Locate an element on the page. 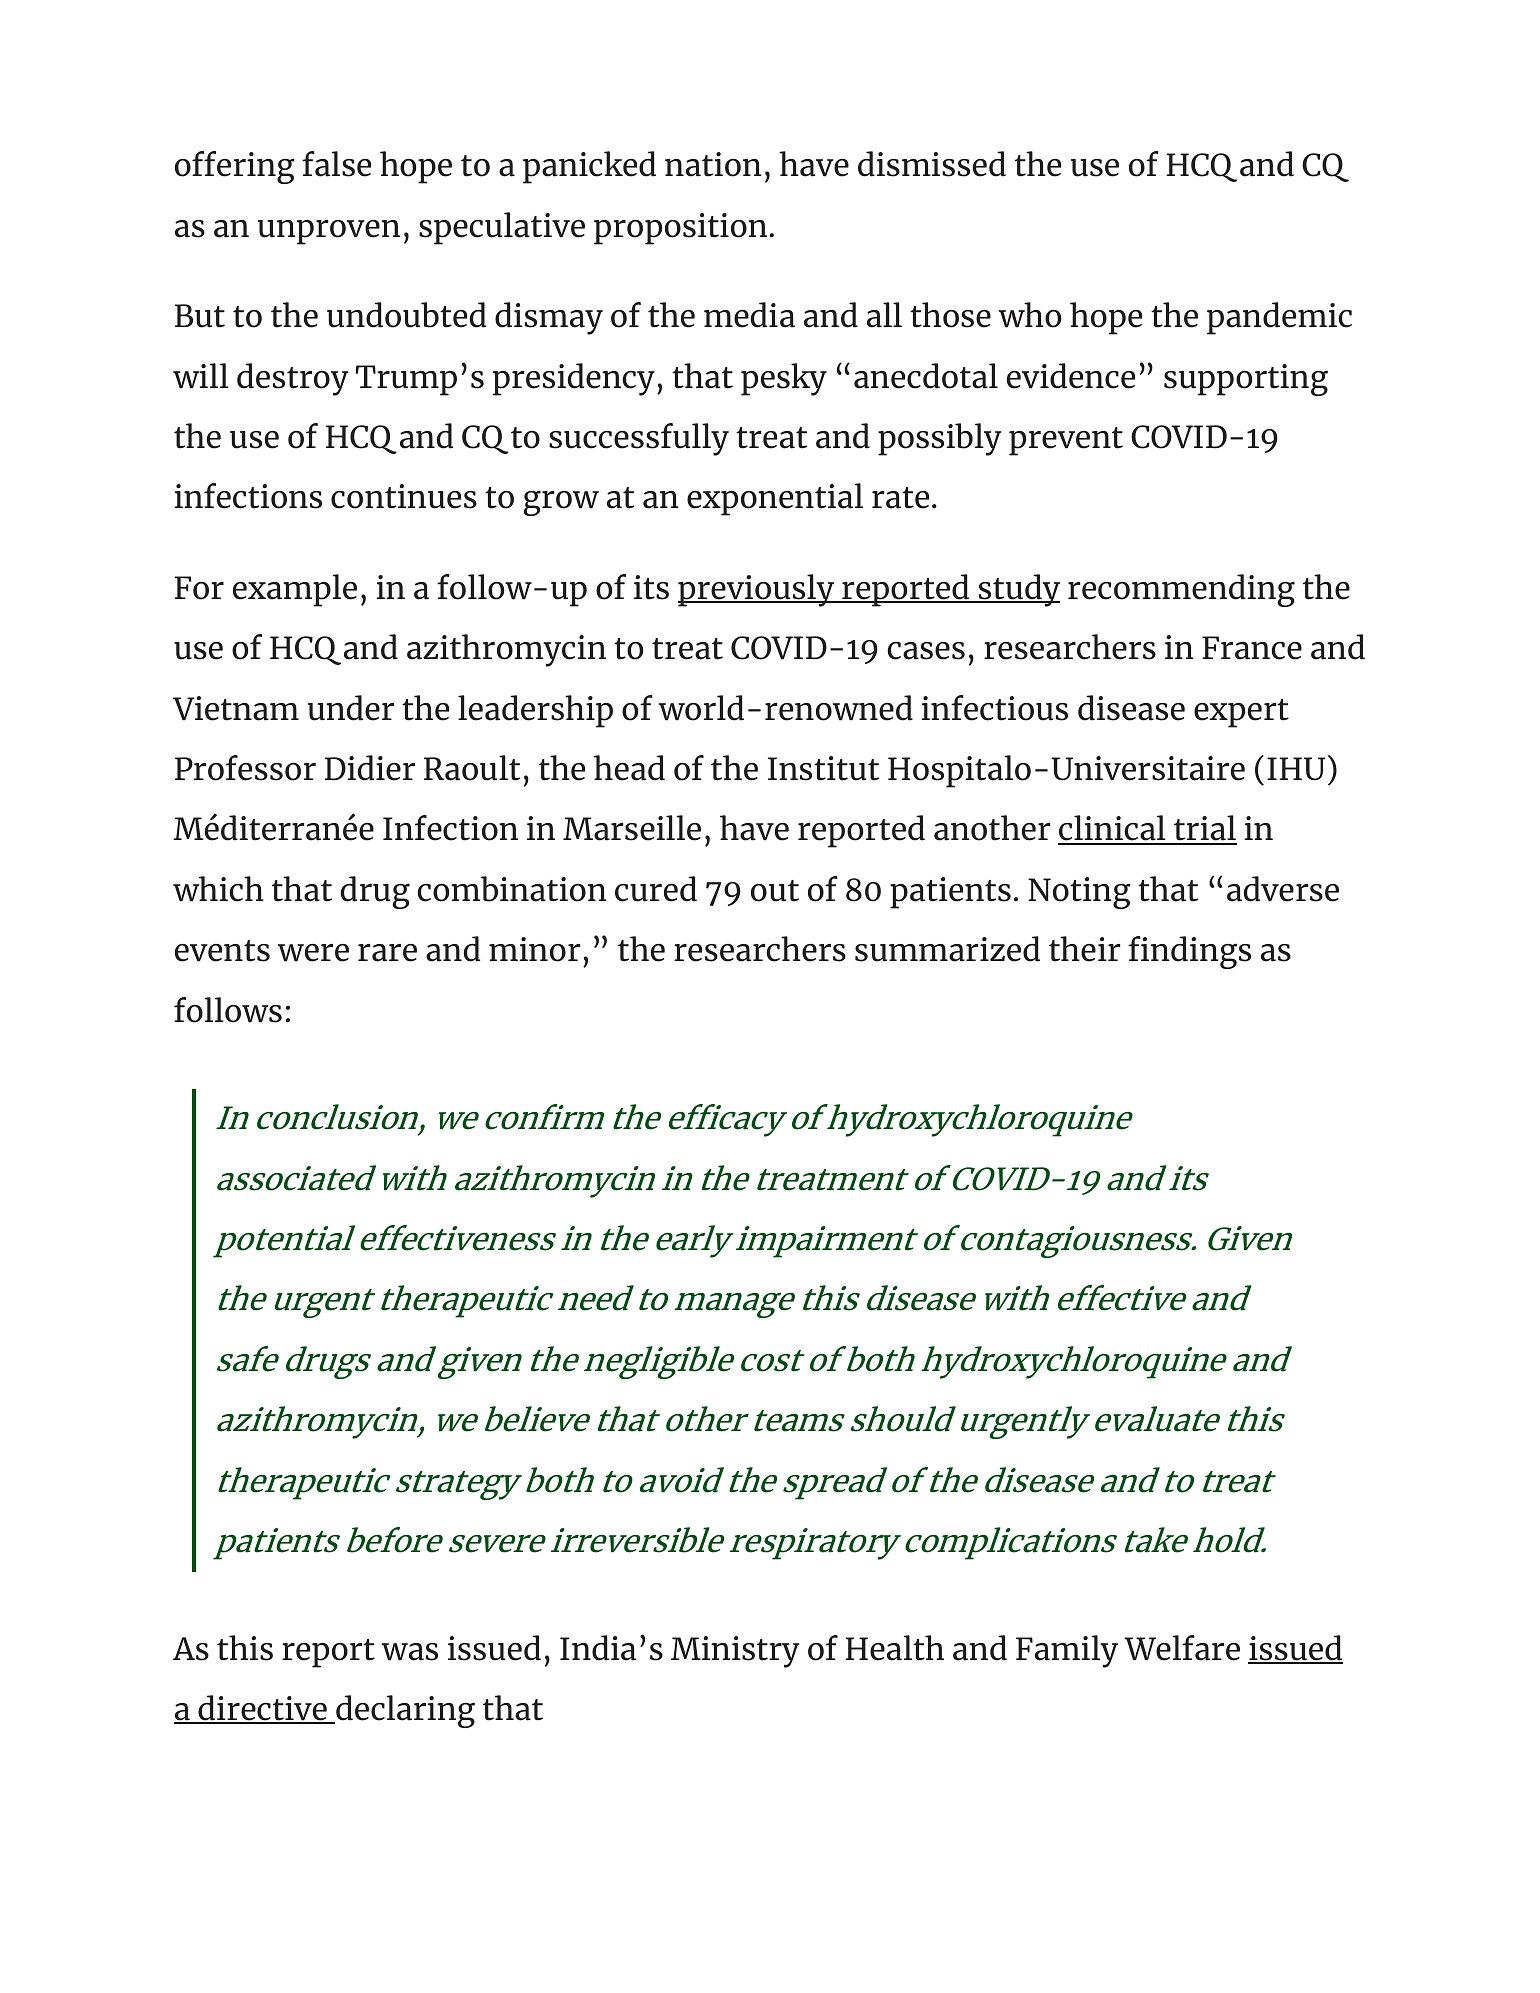 Image resolution: width=1540 pixels, height=1993 pixels. were is located at coordinates (313, 953).
